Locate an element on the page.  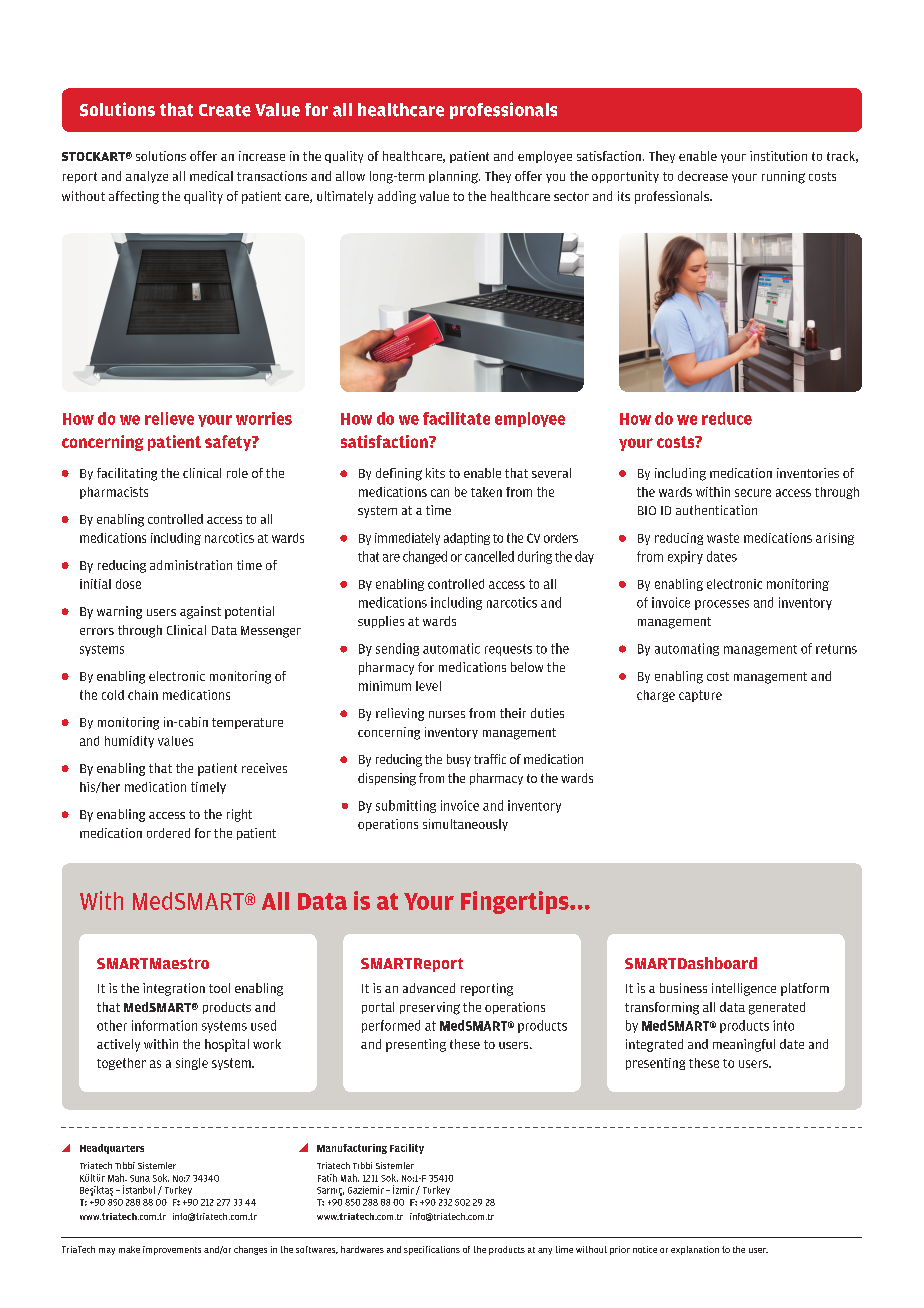
institution is located at coordinates (778, 156).
